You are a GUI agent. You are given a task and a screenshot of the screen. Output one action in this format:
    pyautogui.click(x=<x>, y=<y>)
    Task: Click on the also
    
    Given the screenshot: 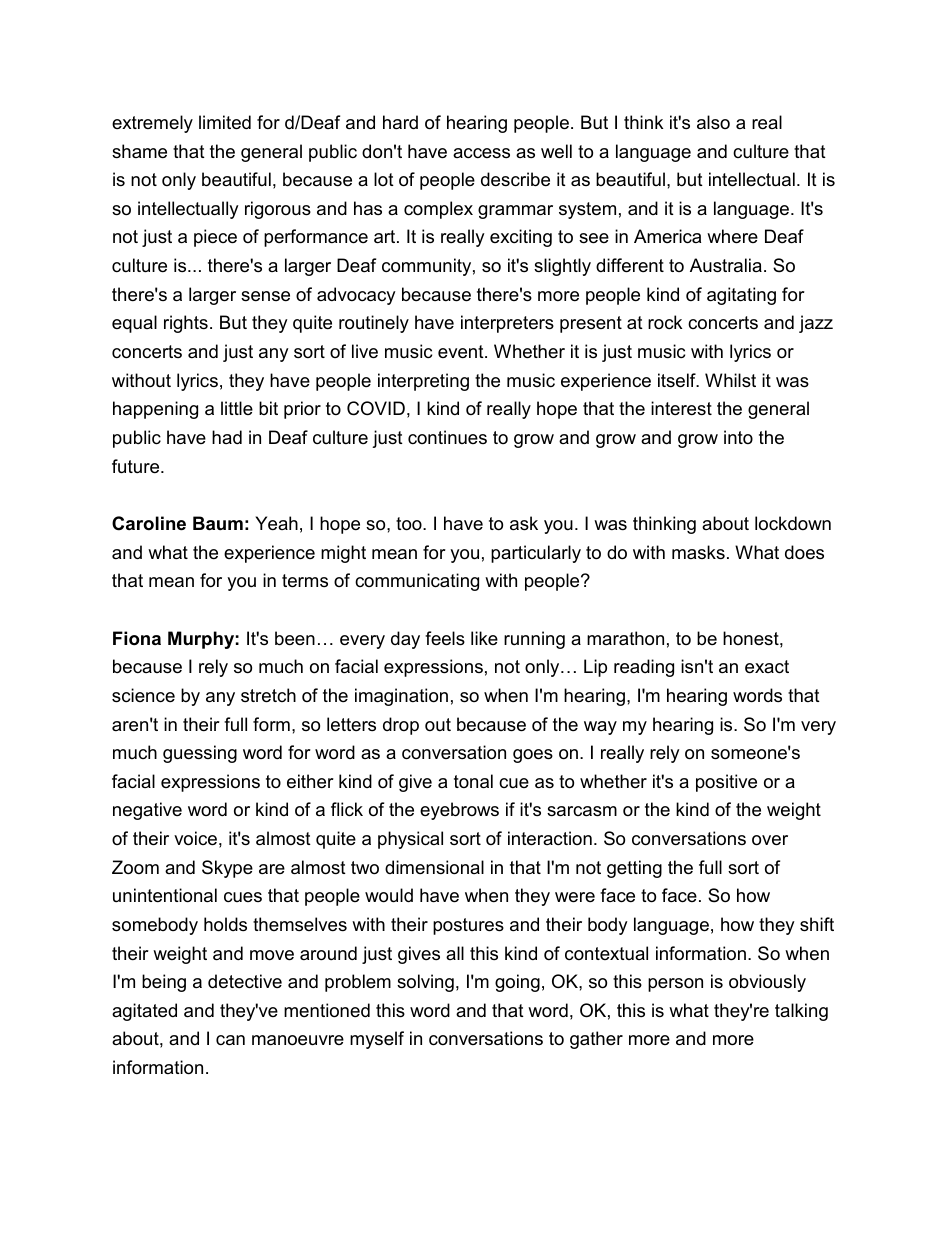 What is the action you would take?
    pyautogui.click(x=713, y=122)
